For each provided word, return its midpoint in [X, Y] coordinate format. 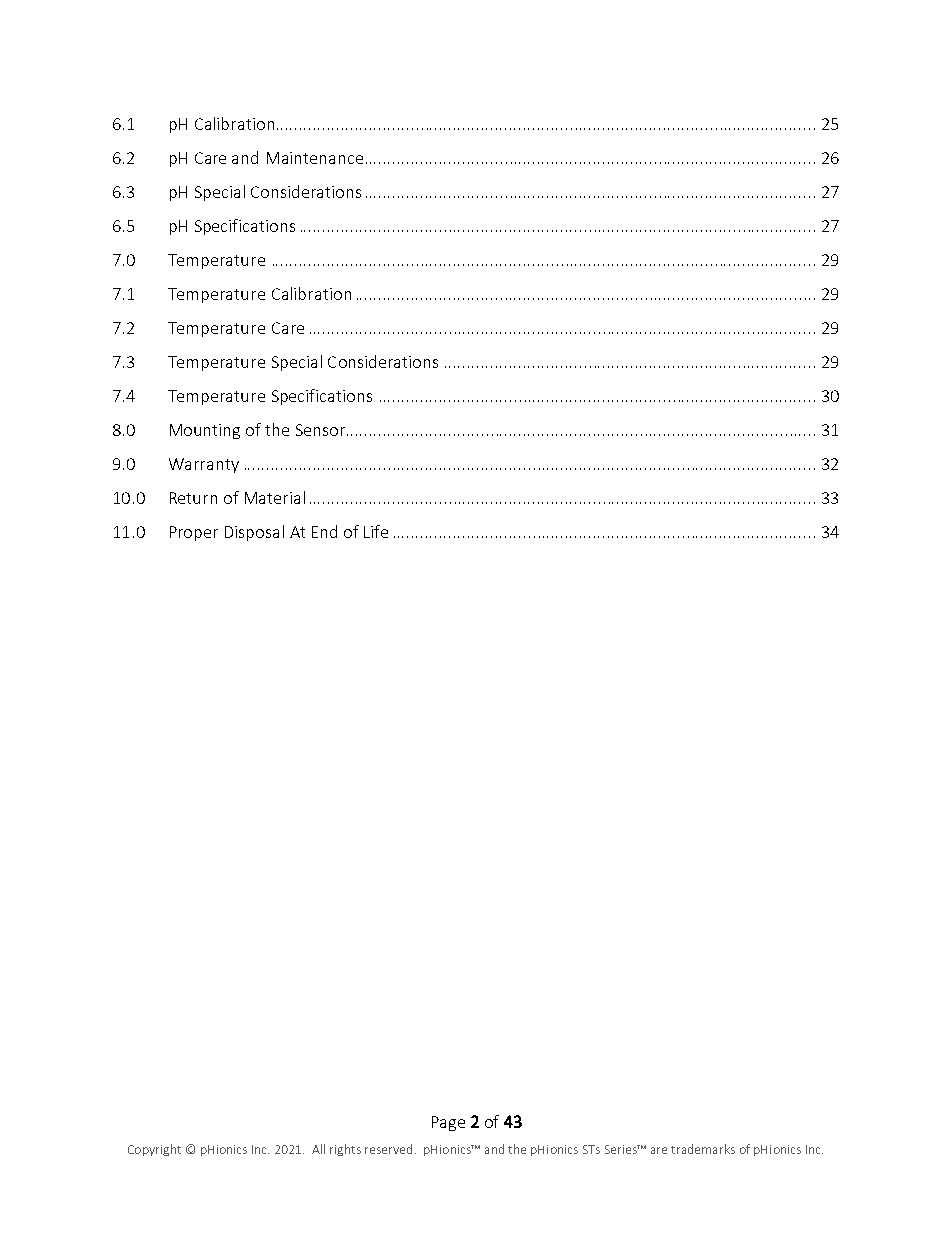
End [324, 531]
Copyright [154, 1150]
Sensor [322, 430]
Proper [194, 533]
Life [376, 531]
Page [448, 1123]
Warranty [204, 465]
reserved [388, 1149]
